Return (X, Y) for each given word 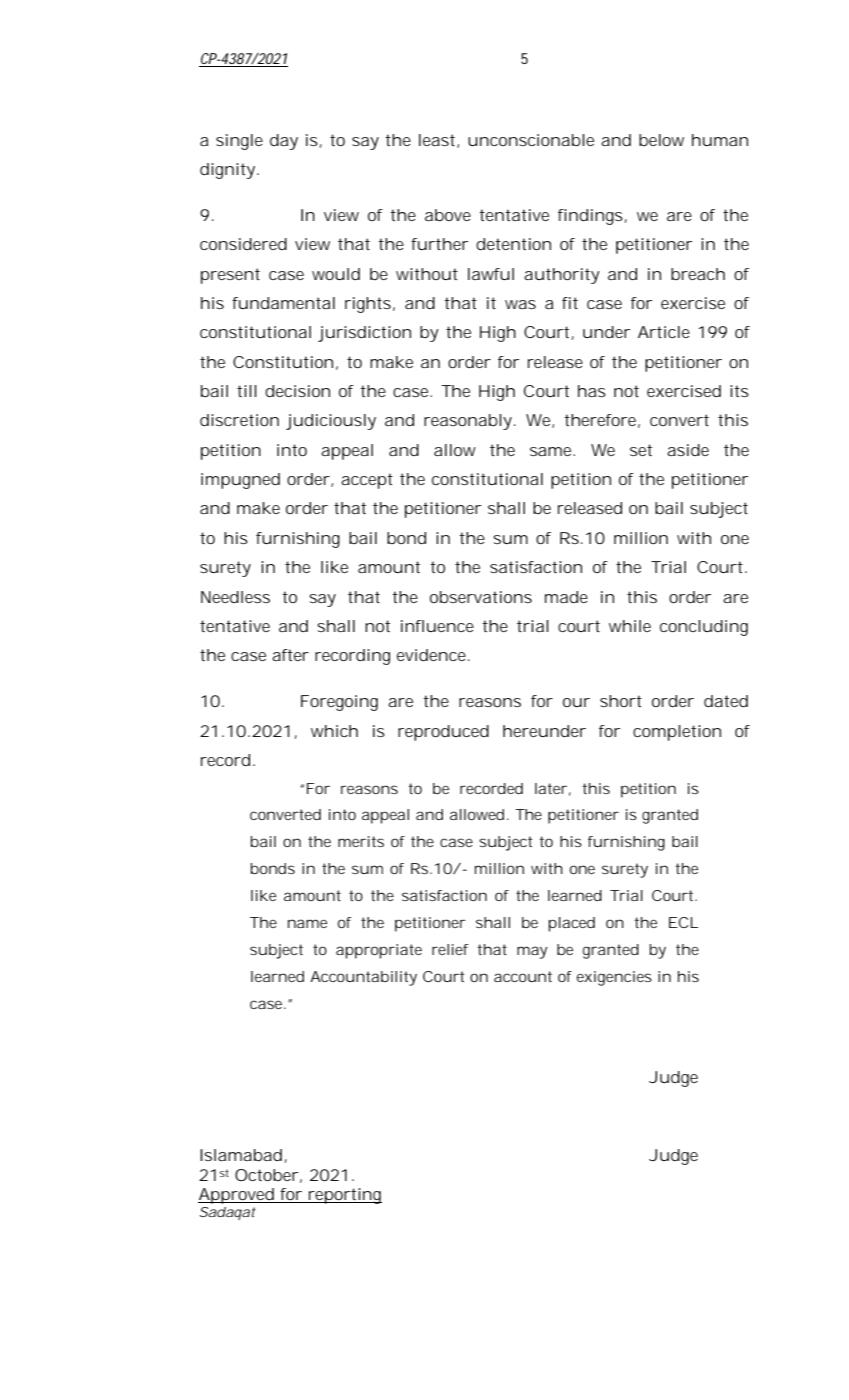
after (290, 655)
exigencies (614, 978)
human (720, 140)
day (284, 142)
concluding (704, 628)
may (532, 952)
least (439, 141)
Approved (238, 1196)
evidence (433, 655)
